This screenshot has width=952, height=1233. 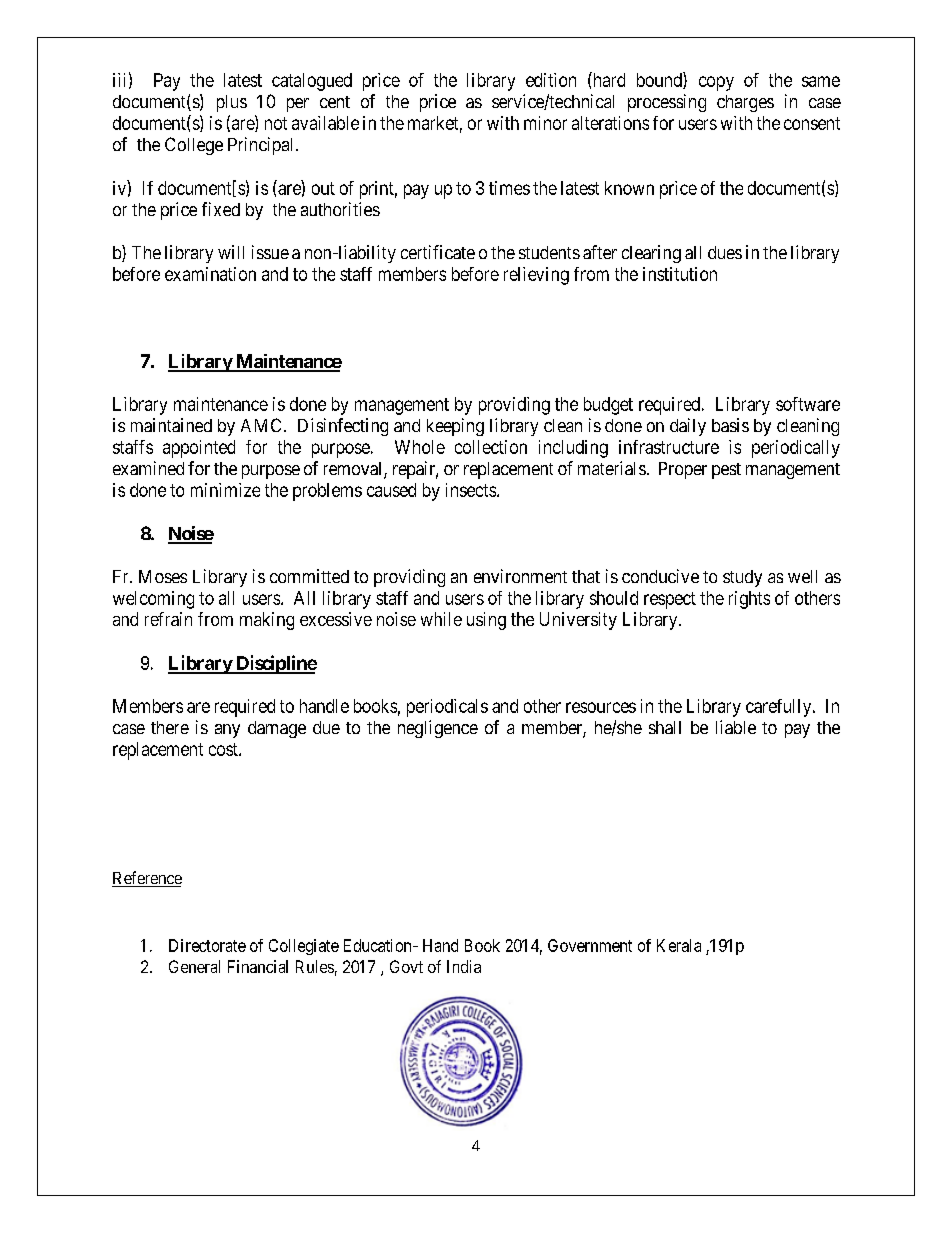 What do you see at coordinates (225, 490) in the screenshot?
I see `minimize` at bounding box center [225, 490].
